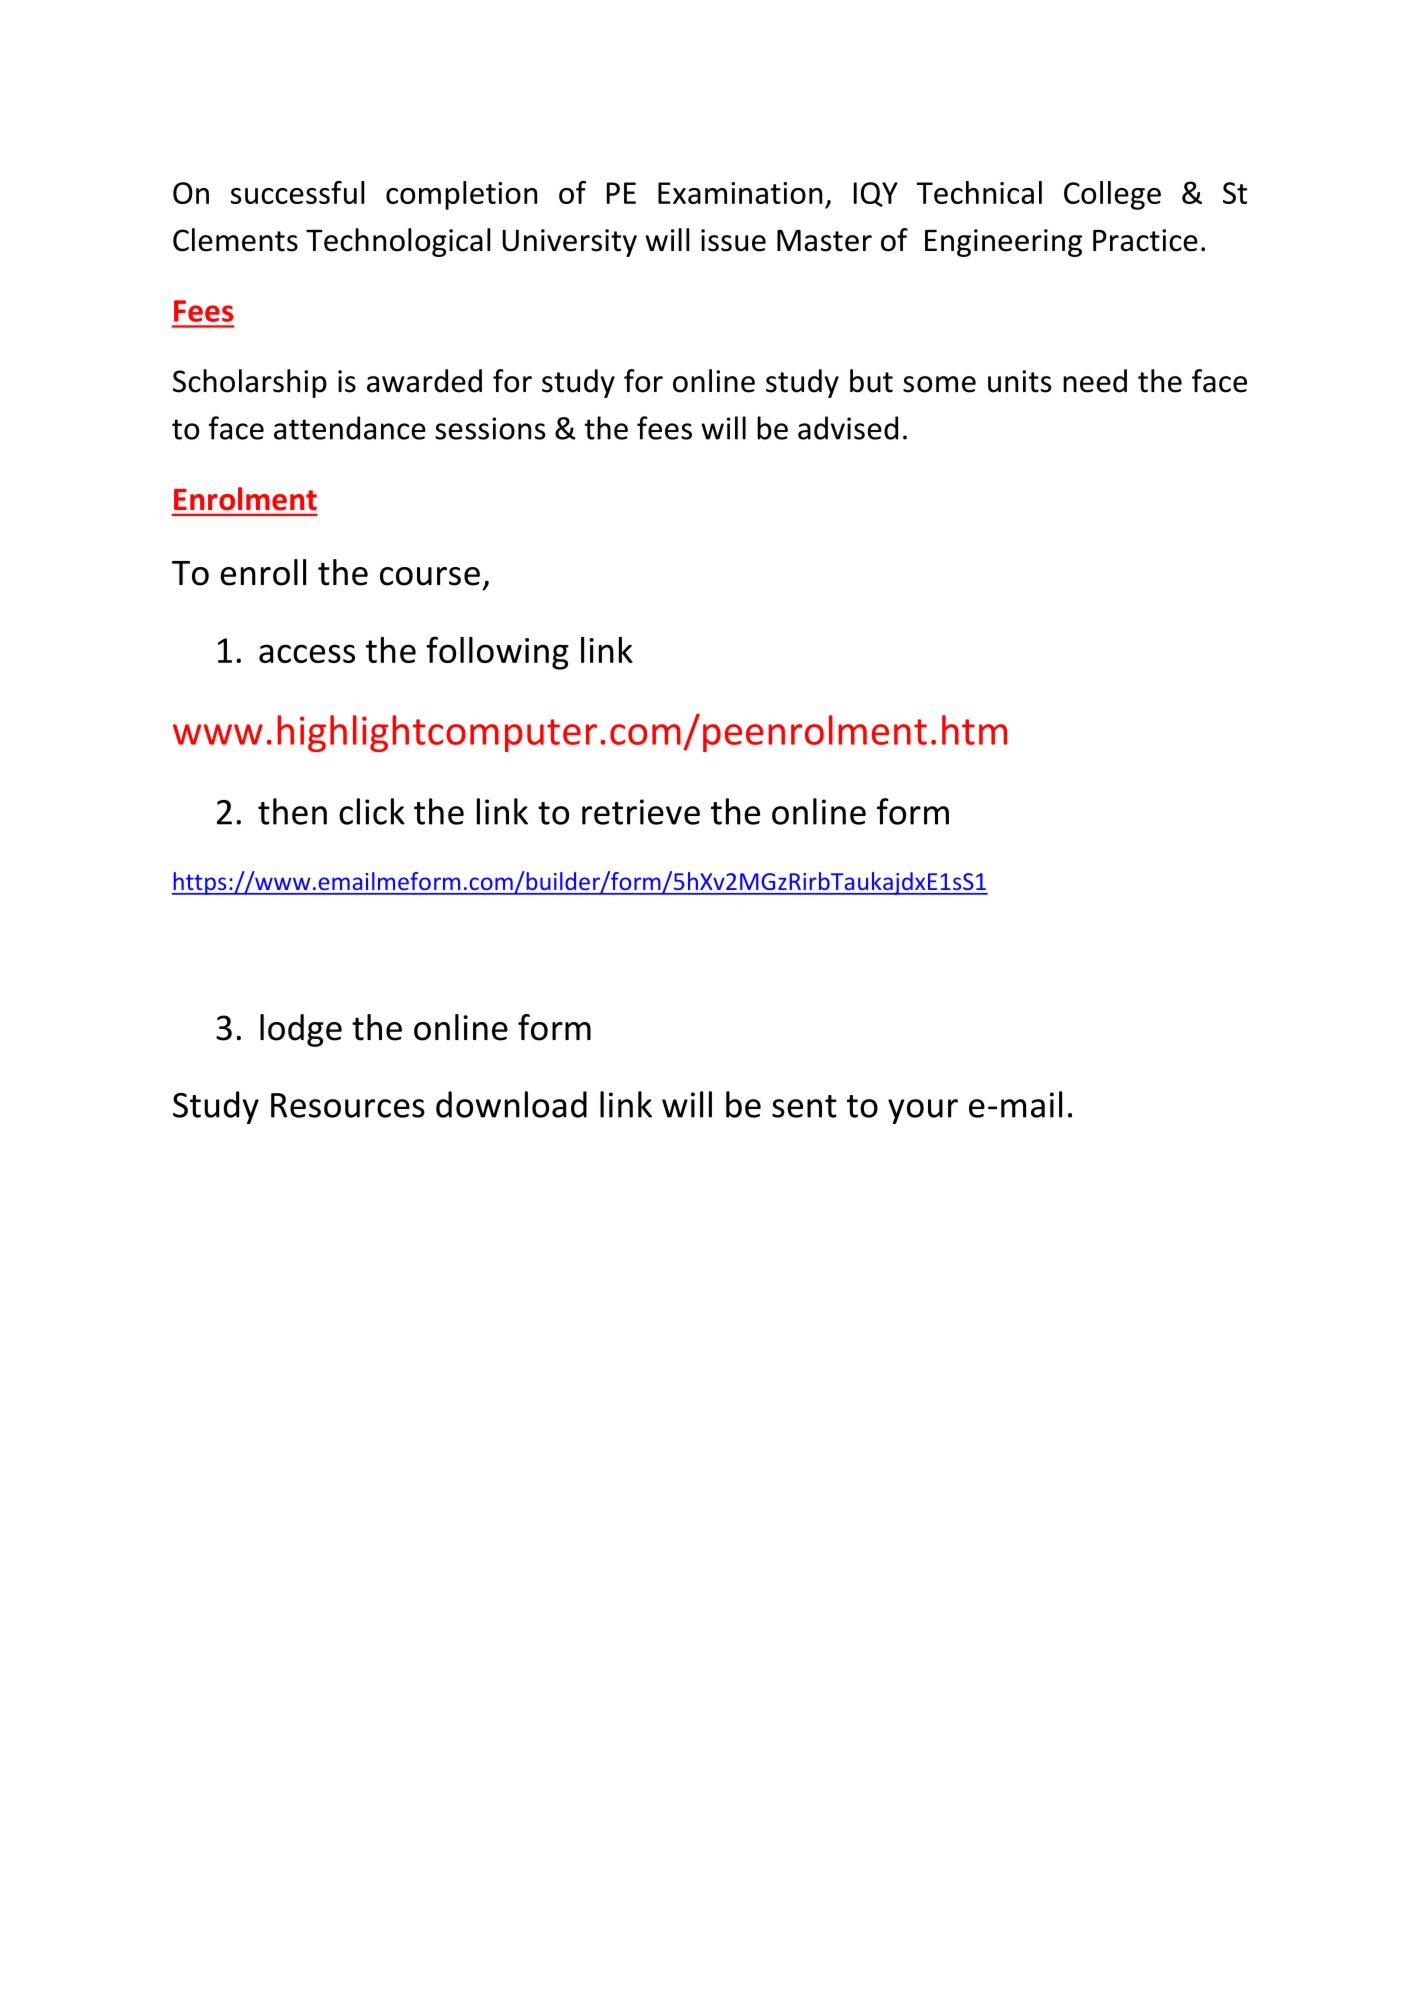  Describe the element at coordinates (1003, 243) in the page. I see `Engineering` at that location.
